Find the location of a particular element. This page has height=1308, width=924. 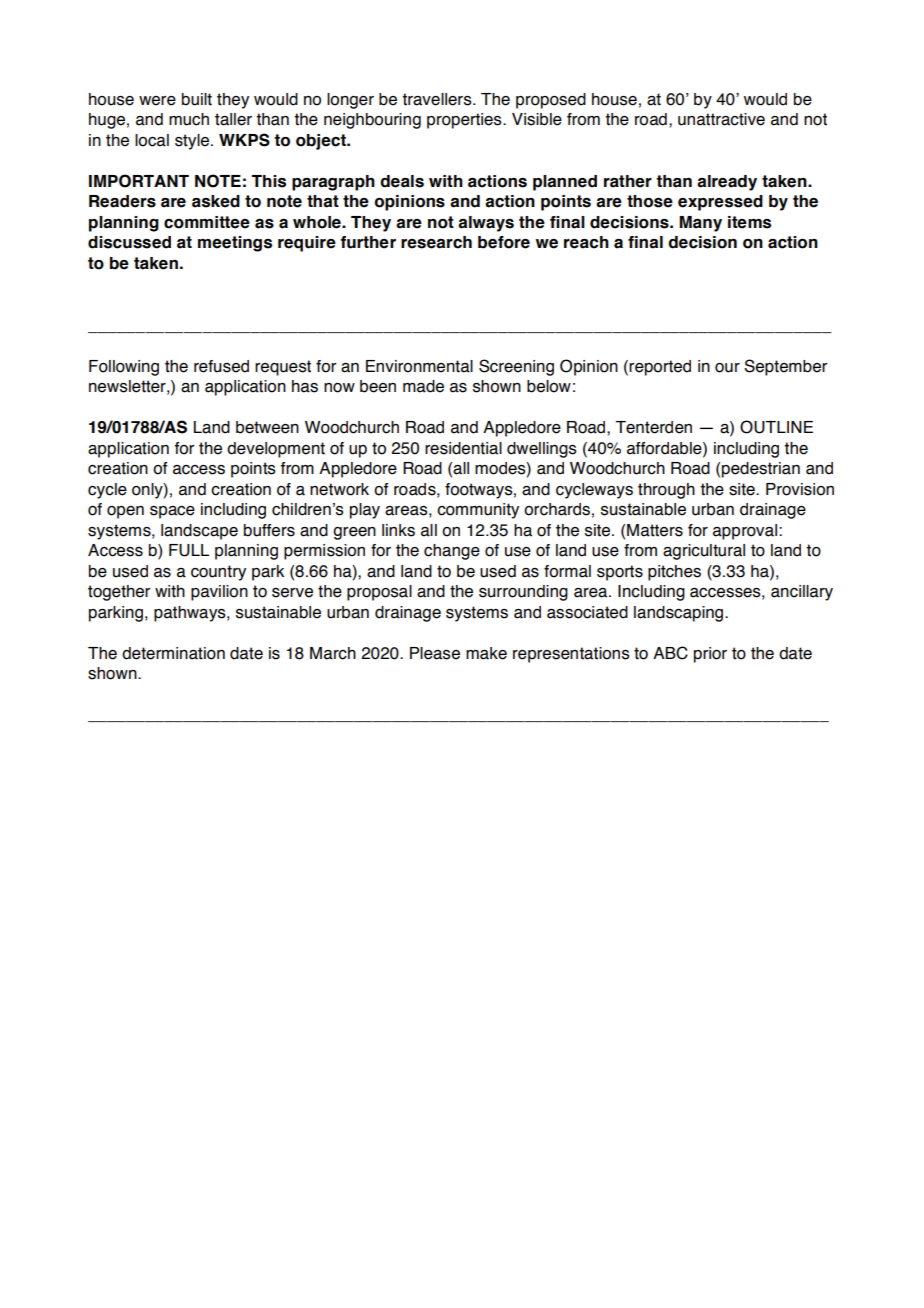

Following is located at coordinates (124, 368).
